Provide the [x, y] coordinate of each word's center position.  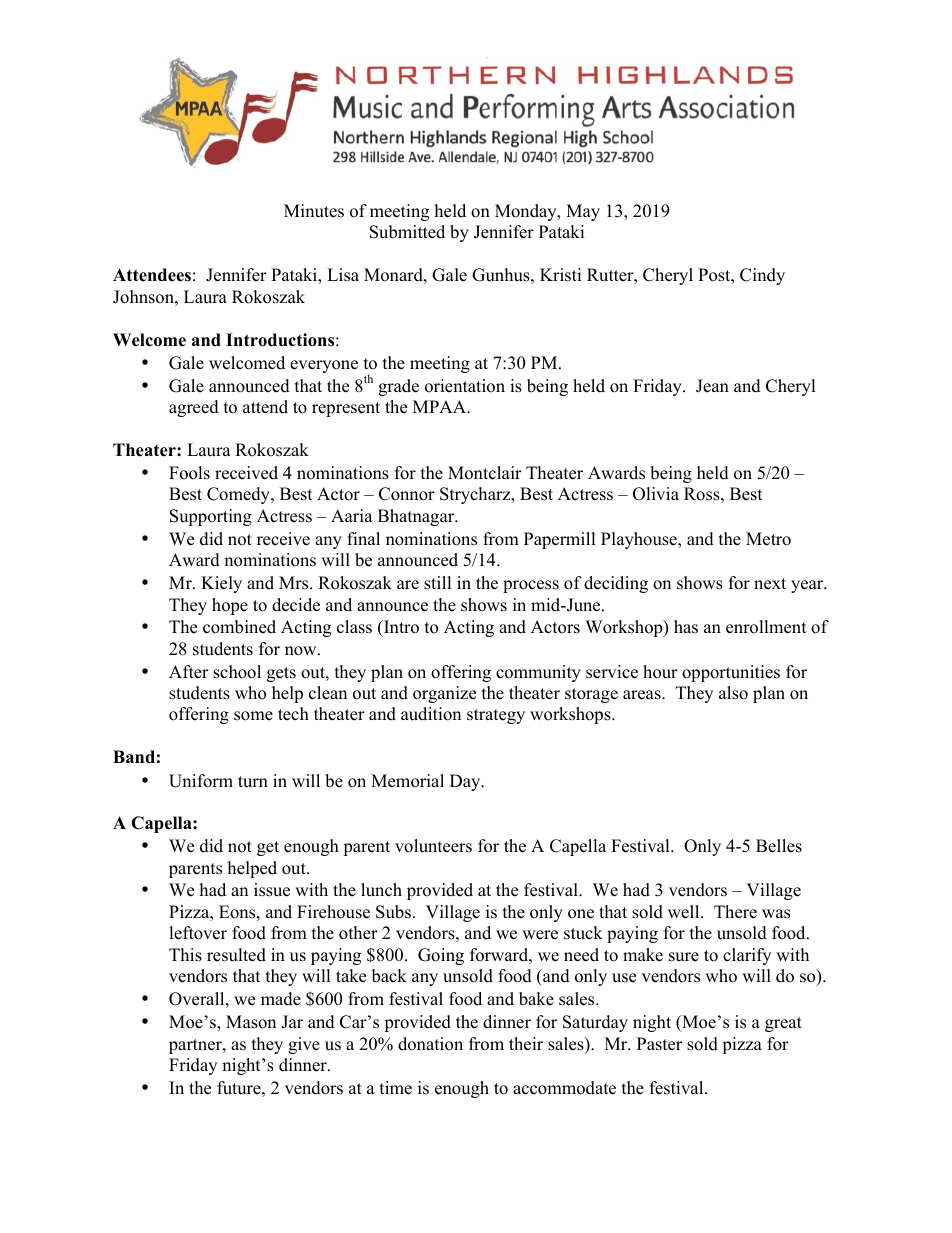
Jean [712, 386]
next [770, 584]
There [735, 912]
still [438, 583]
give [304, 1045]
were [540, 935]
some [253, 716]
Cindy [762, 276]
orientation [465, 386]
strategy [496, 716]
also [733, 693]
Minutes [314, 211]
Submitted [407, 232]
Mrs [295, 583]
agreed [194, 408]
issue [272, 890]
